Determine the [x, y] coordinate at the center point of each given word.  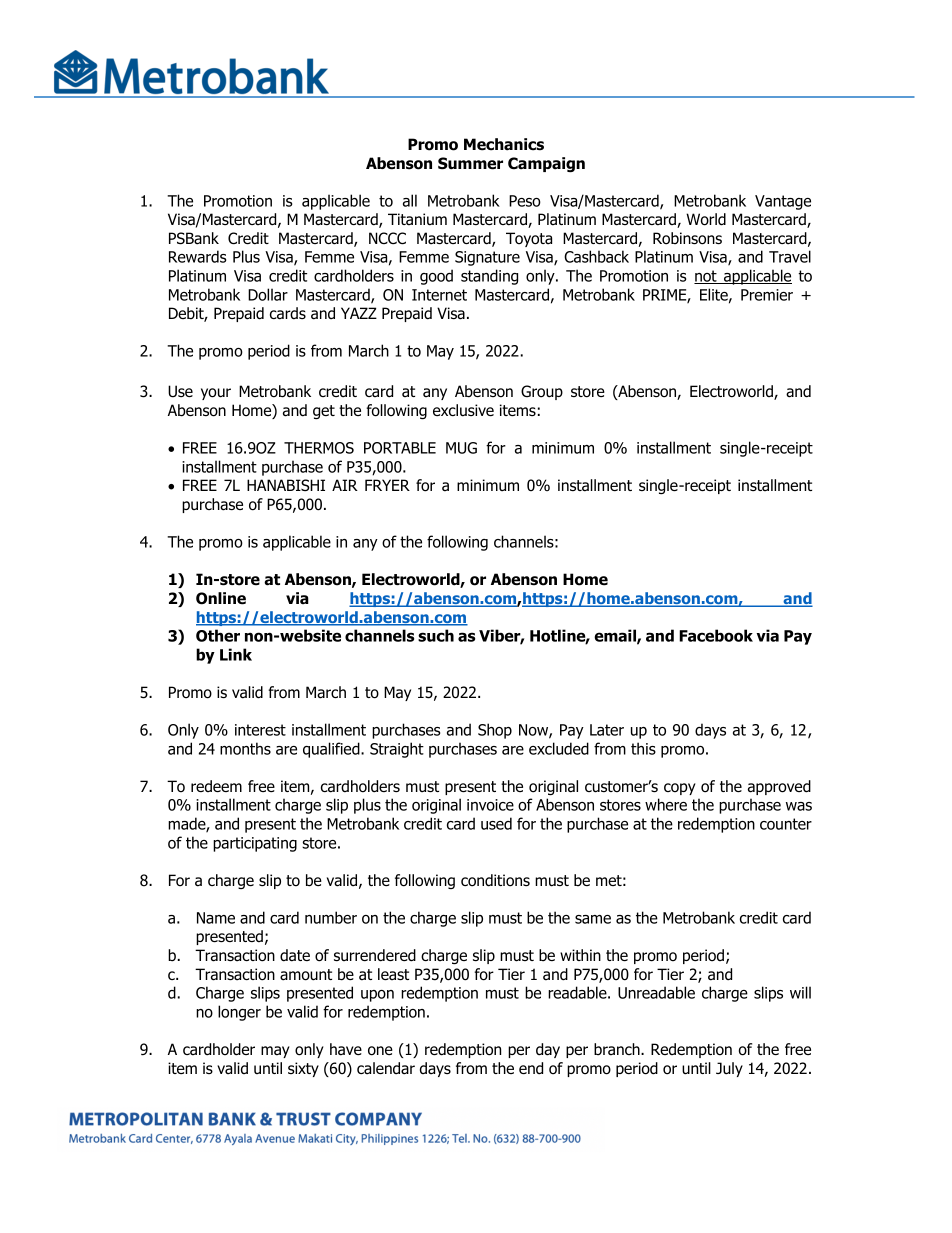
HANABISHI [286, 485]
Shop [495, 731]
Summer [470, 163]
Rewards [197, 256]
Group [542, 392]
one [380, 1051]
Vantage [783, 202]
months [245, 748]
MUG [461, 448]
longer [239, 1013]
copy [680, 789]
